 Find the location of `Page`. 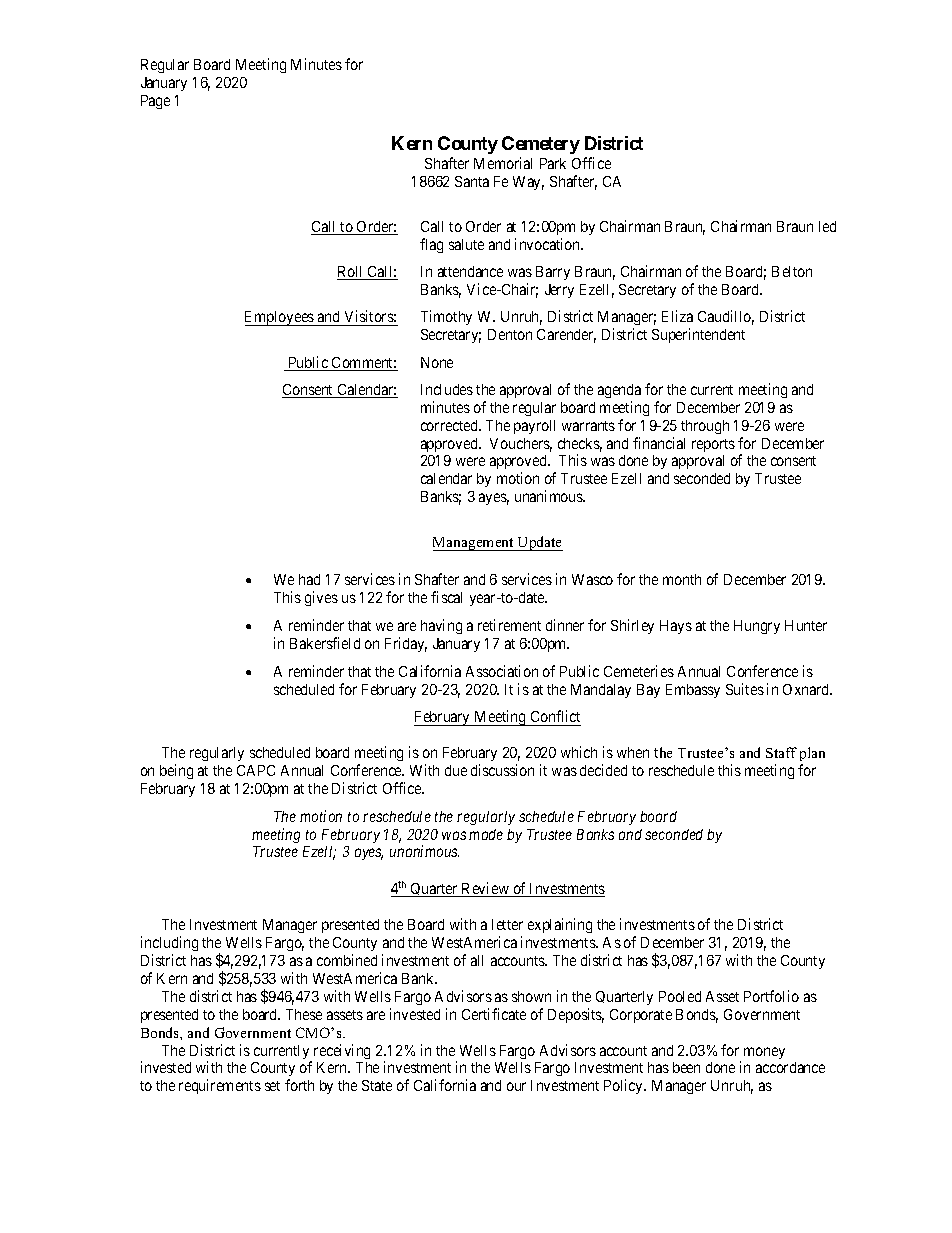

Page is located at coordinates (155, 102).
